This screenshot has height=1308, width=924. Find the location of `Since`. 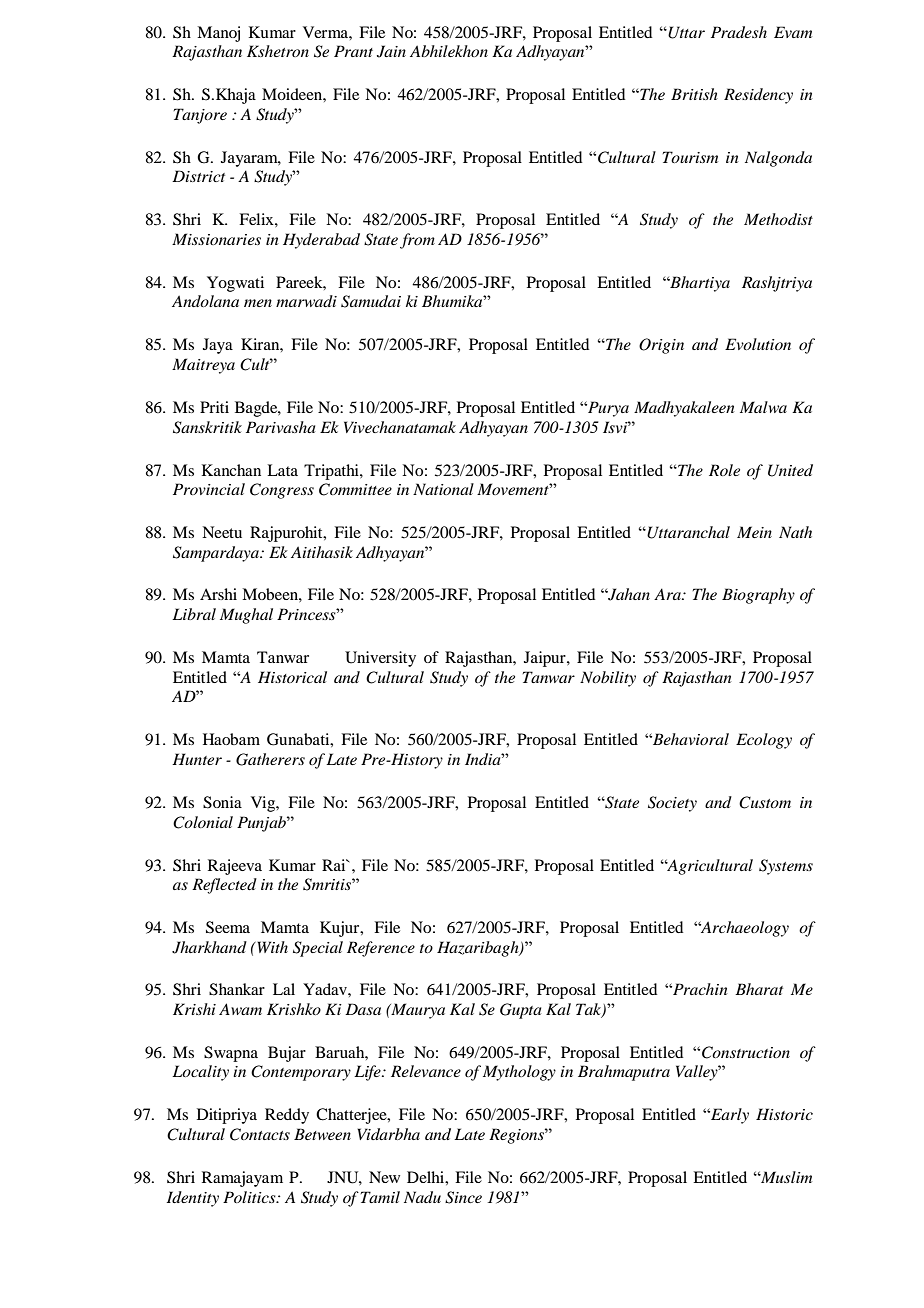

Since is located at coordinates (463, 1197).
